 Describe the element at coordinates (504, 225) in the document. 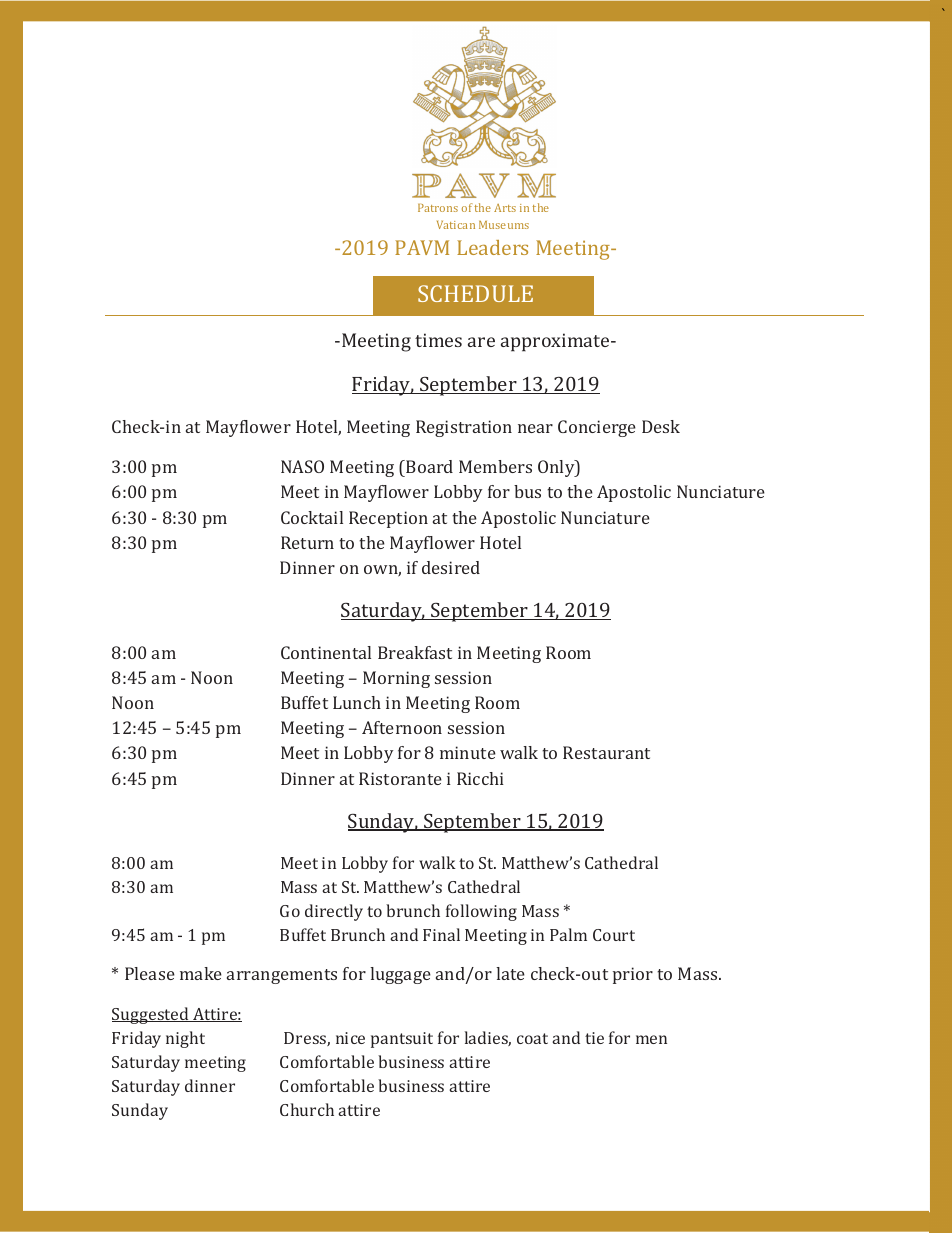

I see `Museums` at that location.
